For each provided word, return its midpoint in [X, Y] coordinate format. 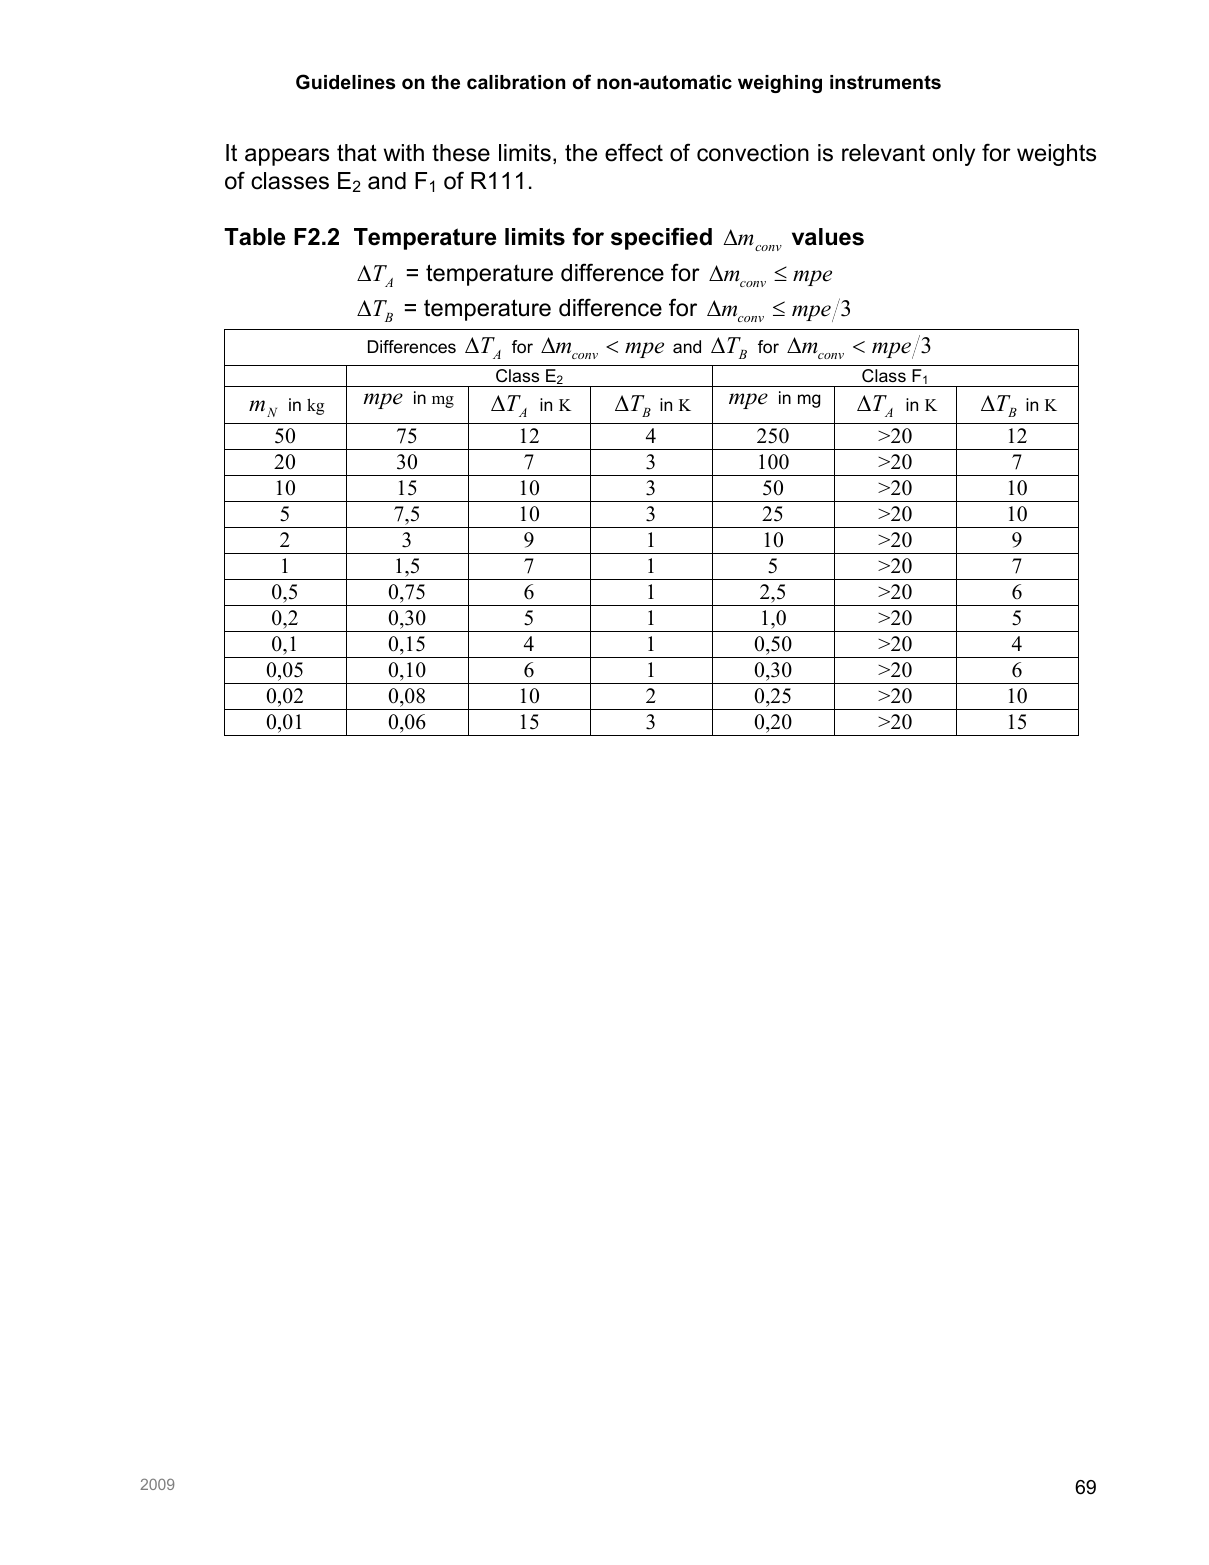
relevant [883, 153]
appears [287, 157]
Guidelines [345, 82]
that [357, 153]
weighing [780, 84]
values [828, 237]
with [404, 152]
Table [254, 237]
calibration [516, 82]
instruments [885, 82]
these [461, 153]
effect [634, 152]
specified [661, 238]
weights [1056, 155]
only [954, 155]
